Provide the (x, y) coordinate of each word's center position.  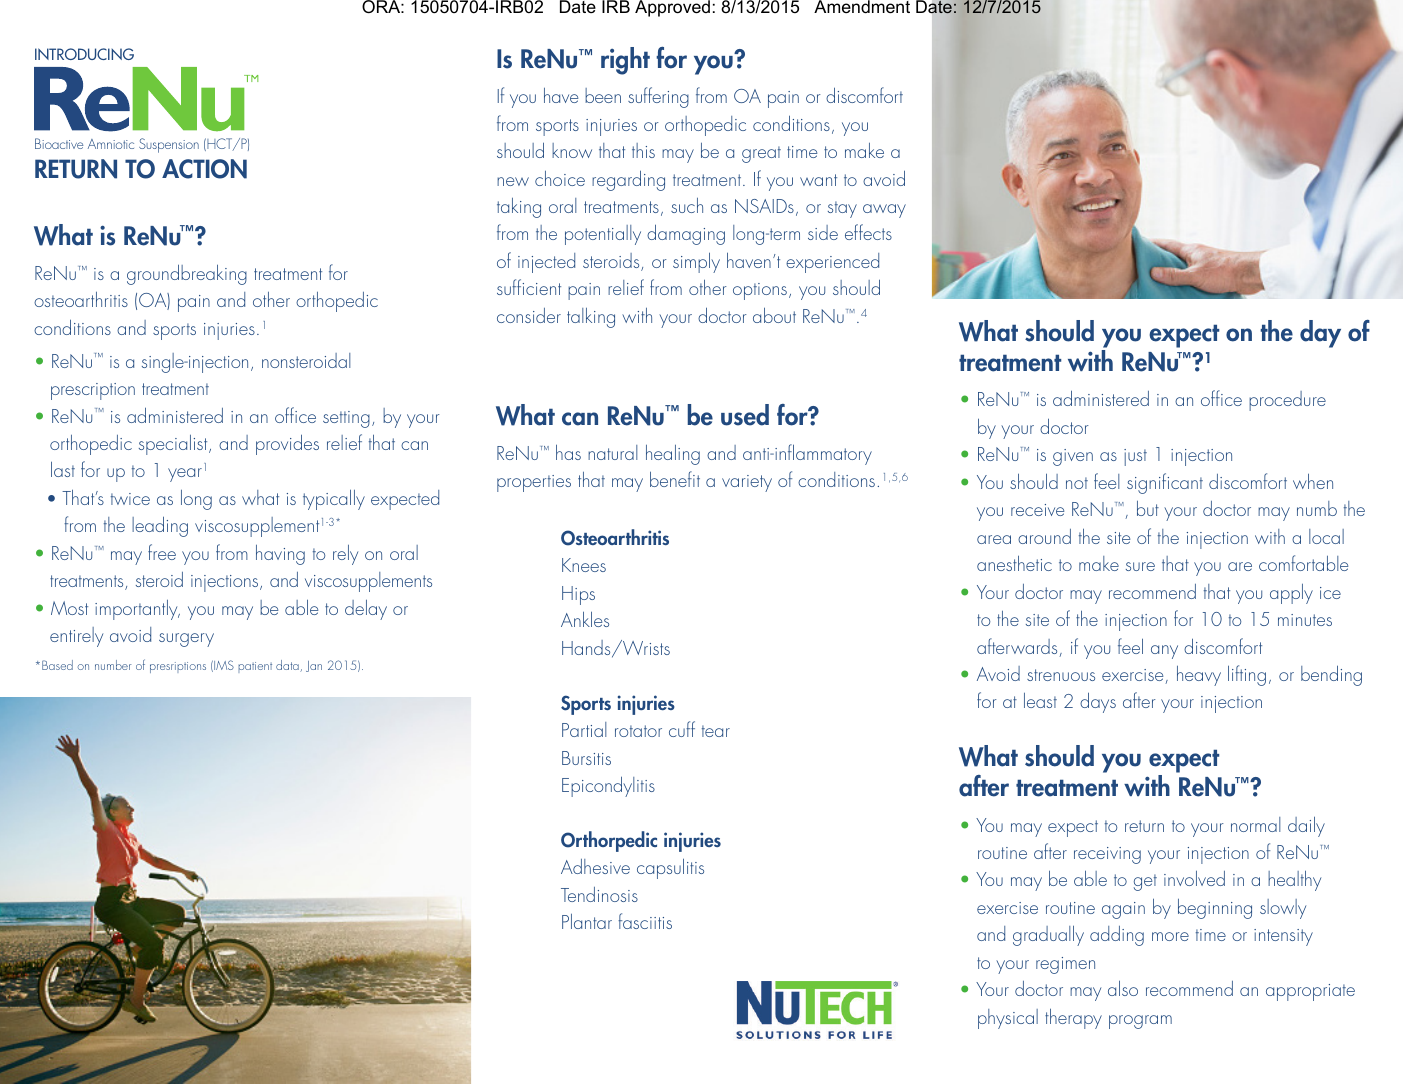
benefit (675, 479)
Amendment (862, 7)
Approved (672, 8)
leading (160, 526)
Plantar (587, 921)
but (1148, 508)
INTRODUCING (84, 54)
